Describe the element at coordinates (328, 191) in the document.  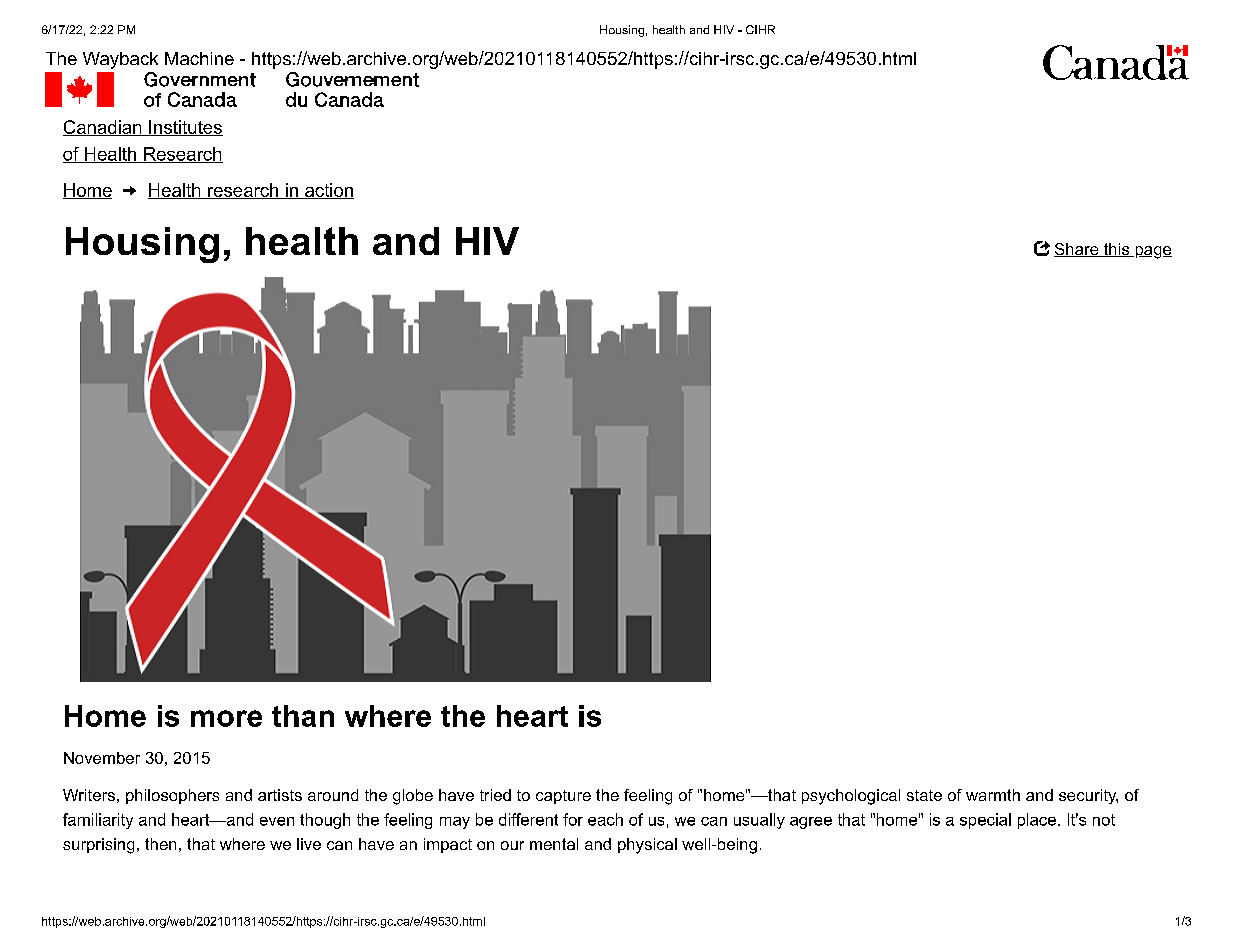
I see `action` at that location.
